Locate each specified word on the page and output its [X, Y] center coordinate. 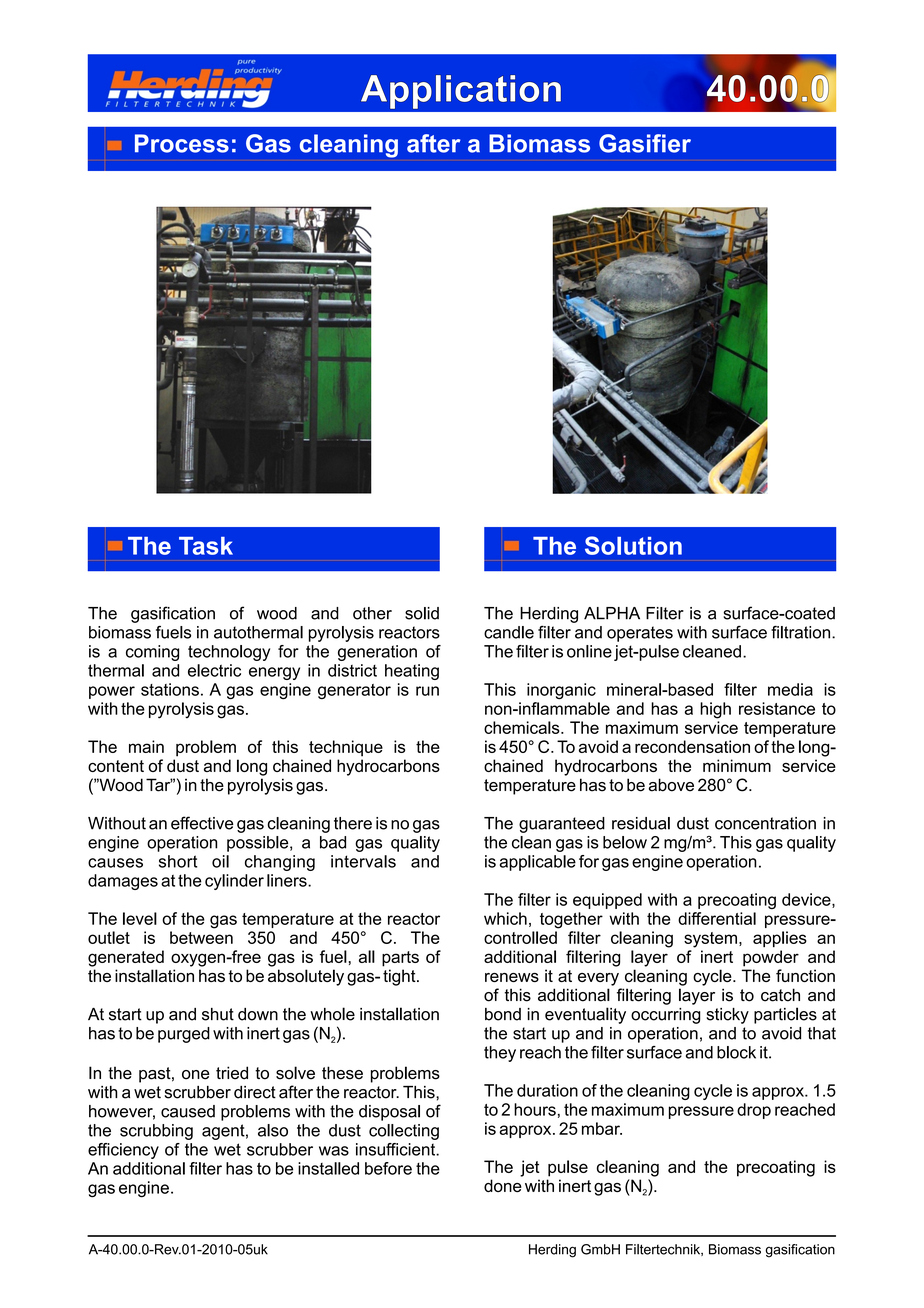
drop [754, 1111]
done [503, 1185]
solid [422, 613]
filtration [802, 632]
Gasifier [645, 143]
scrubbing [156, 1132]
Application [461, 92]
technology [229, 653]
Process [182, 143]
